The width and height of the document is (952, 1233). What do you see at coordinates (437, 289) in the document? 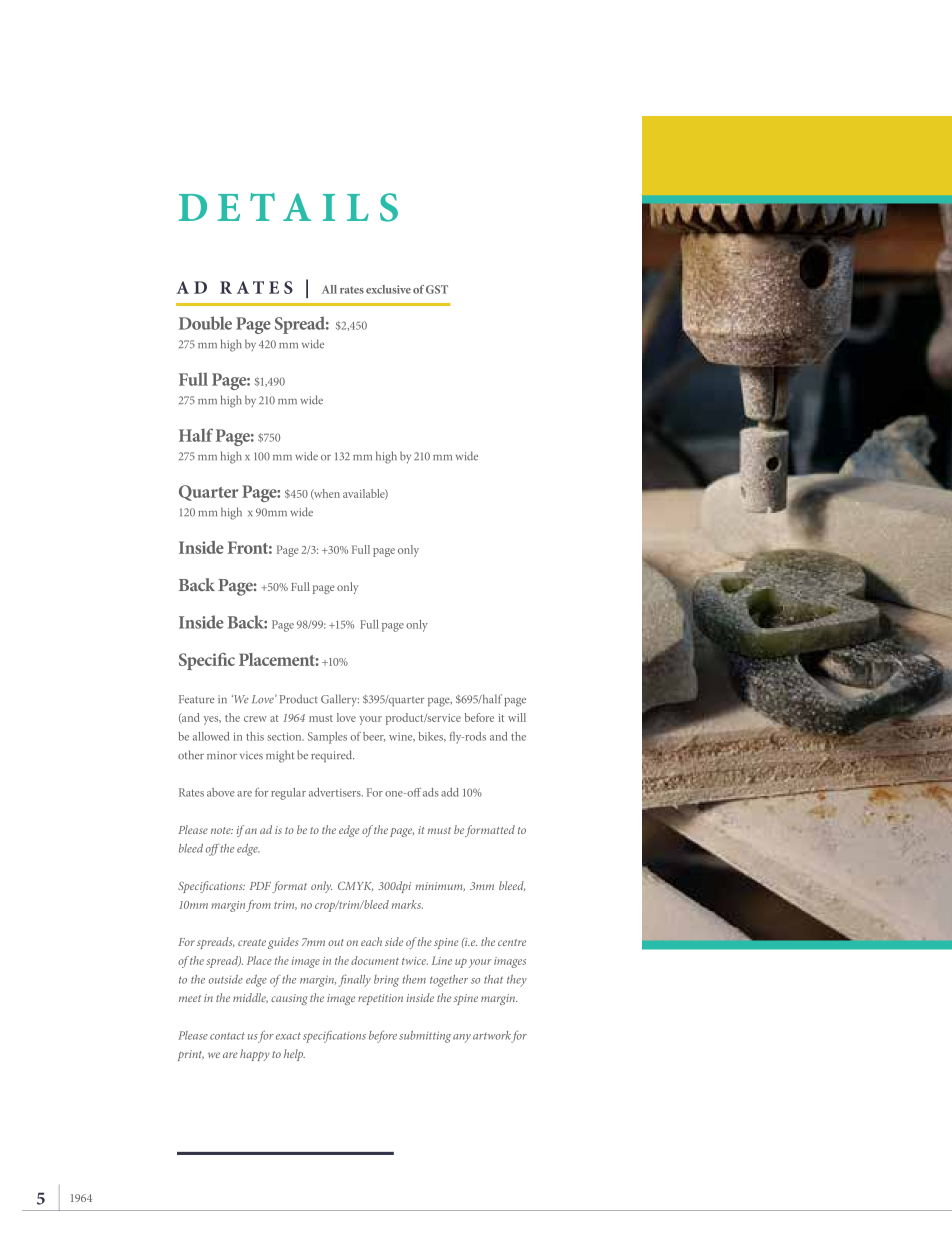
I see `GST` at bounding box center [437, 289].
